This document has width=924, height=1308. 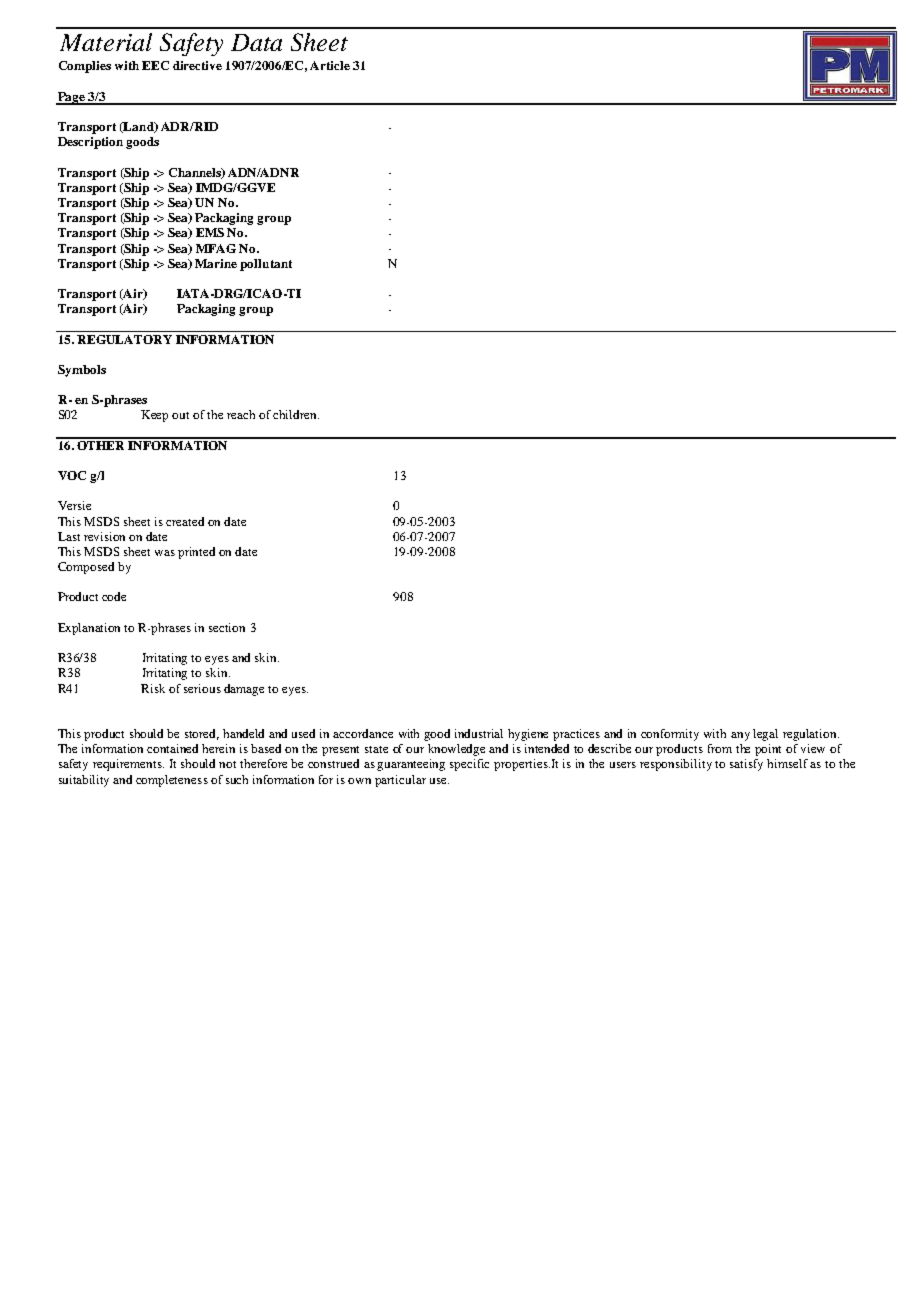 I want to click on section, so click(x=227, y=627).
